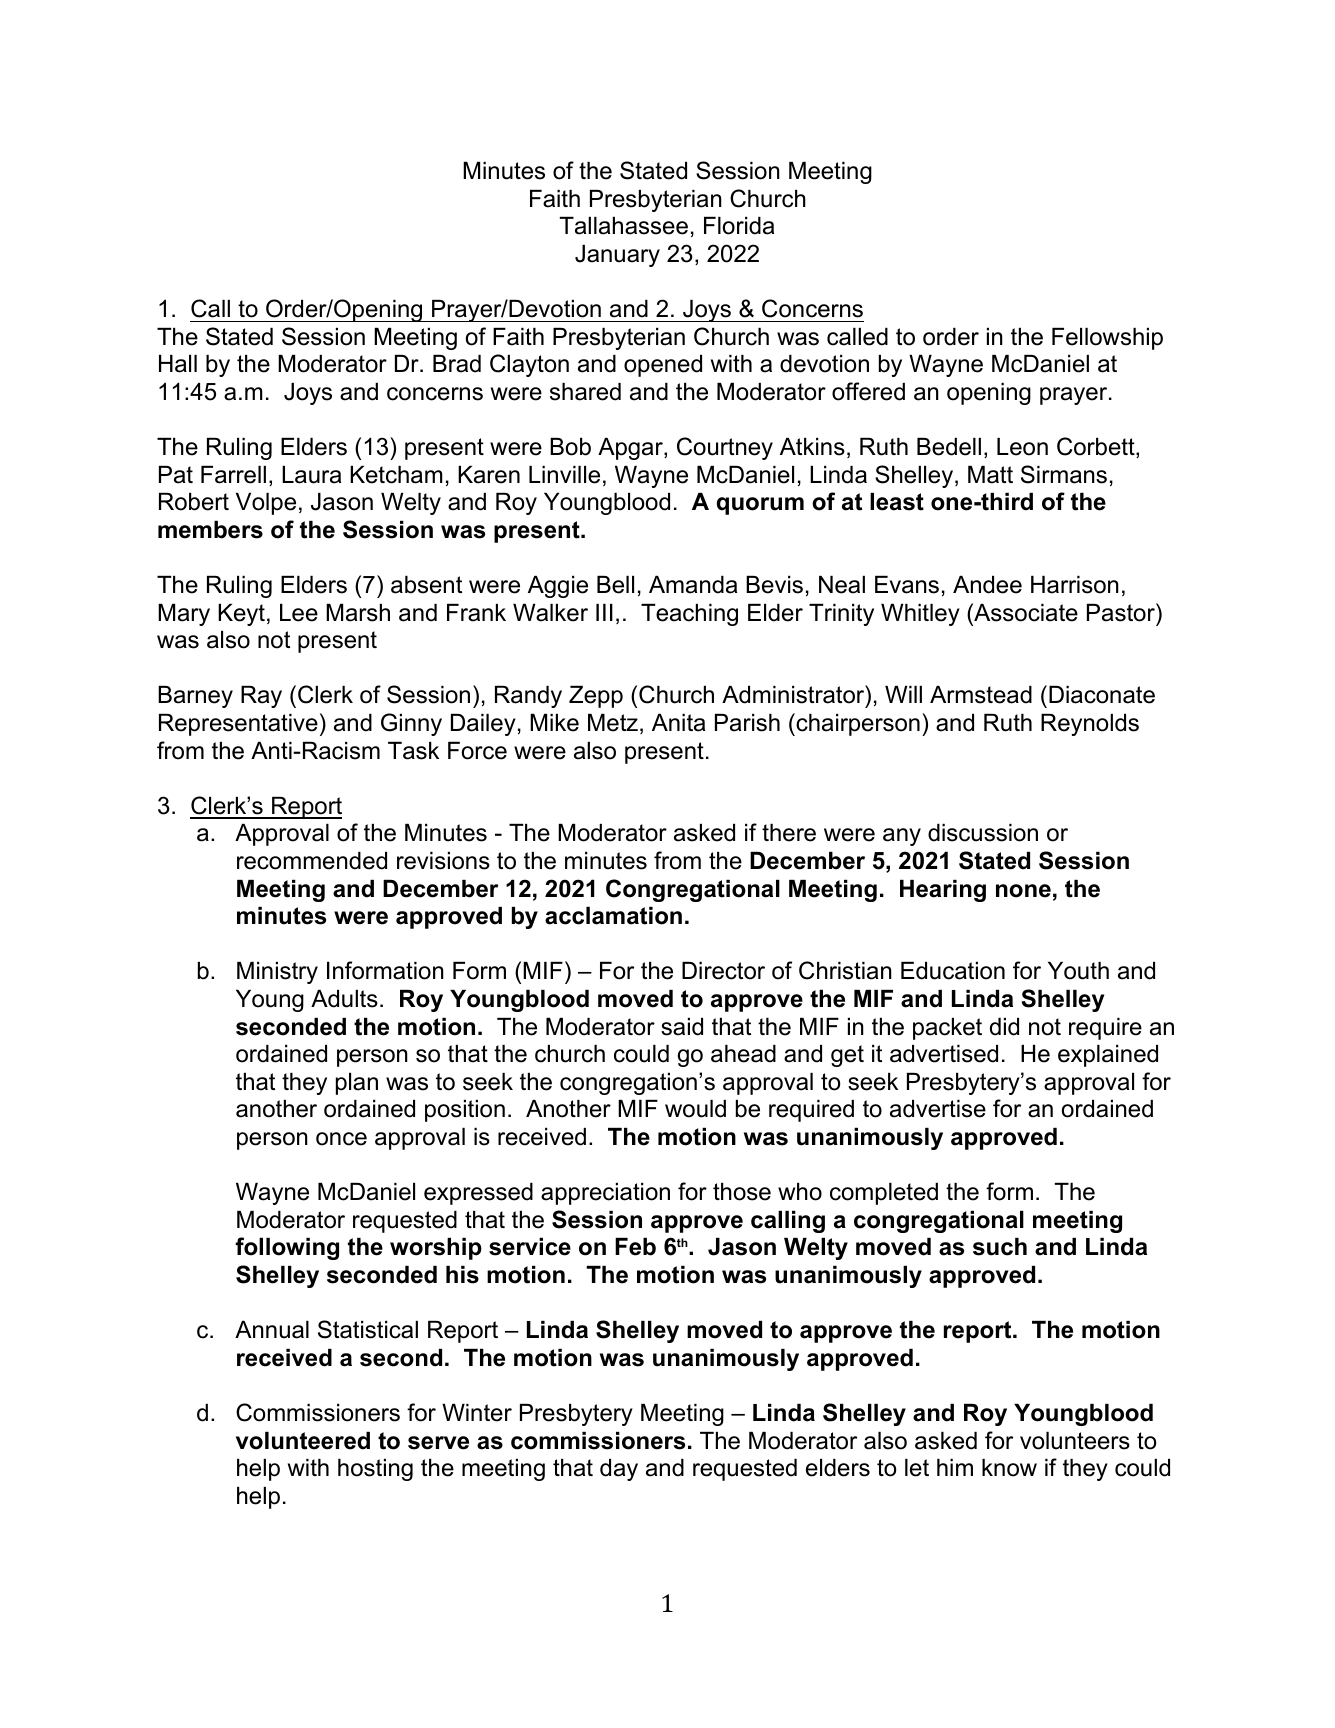  Describe the element at coordinates (983, 833) in the screenshot. I see `discussion` at that location.
